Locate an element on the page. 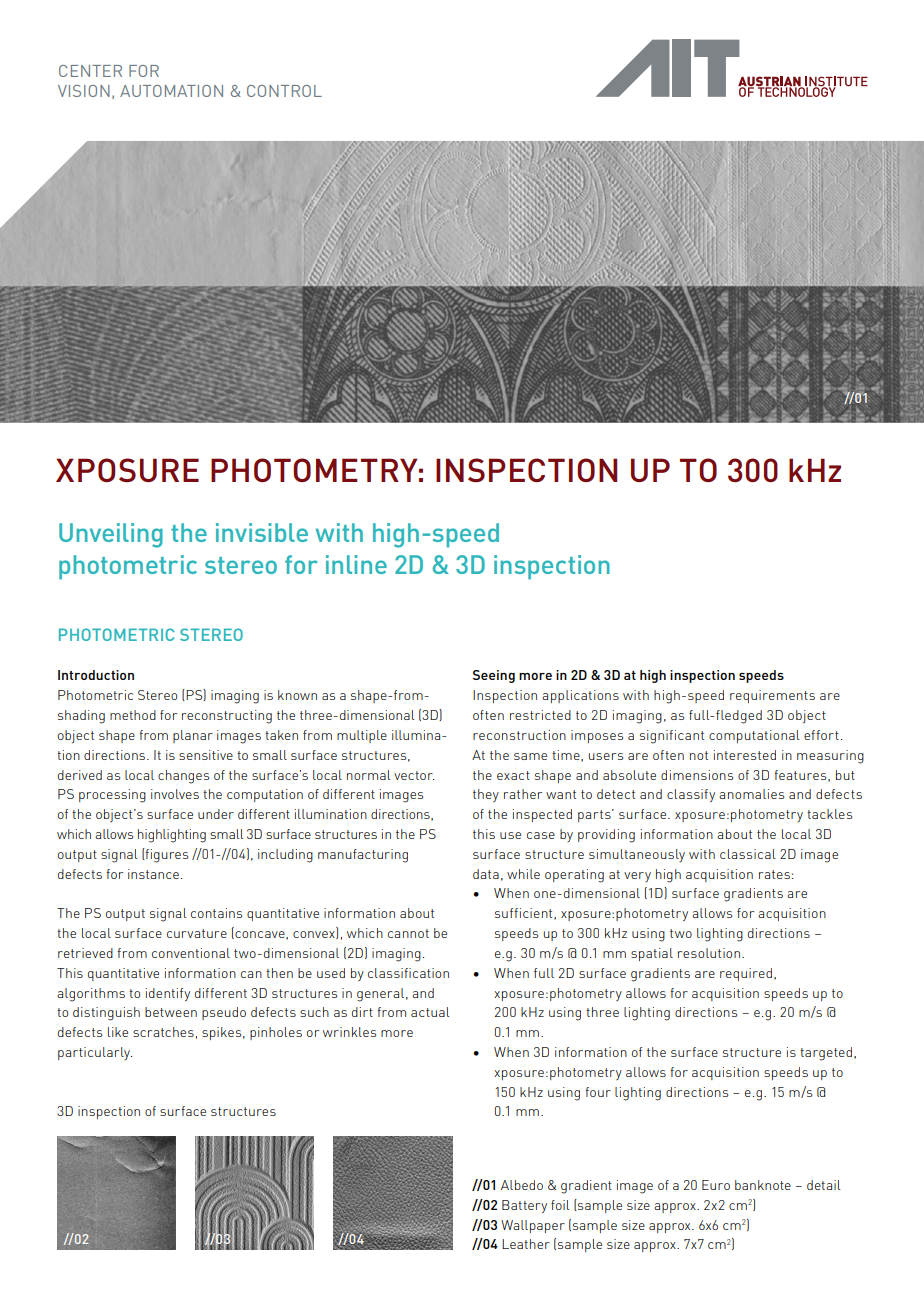  classical is located at coordinates (748, 854).
